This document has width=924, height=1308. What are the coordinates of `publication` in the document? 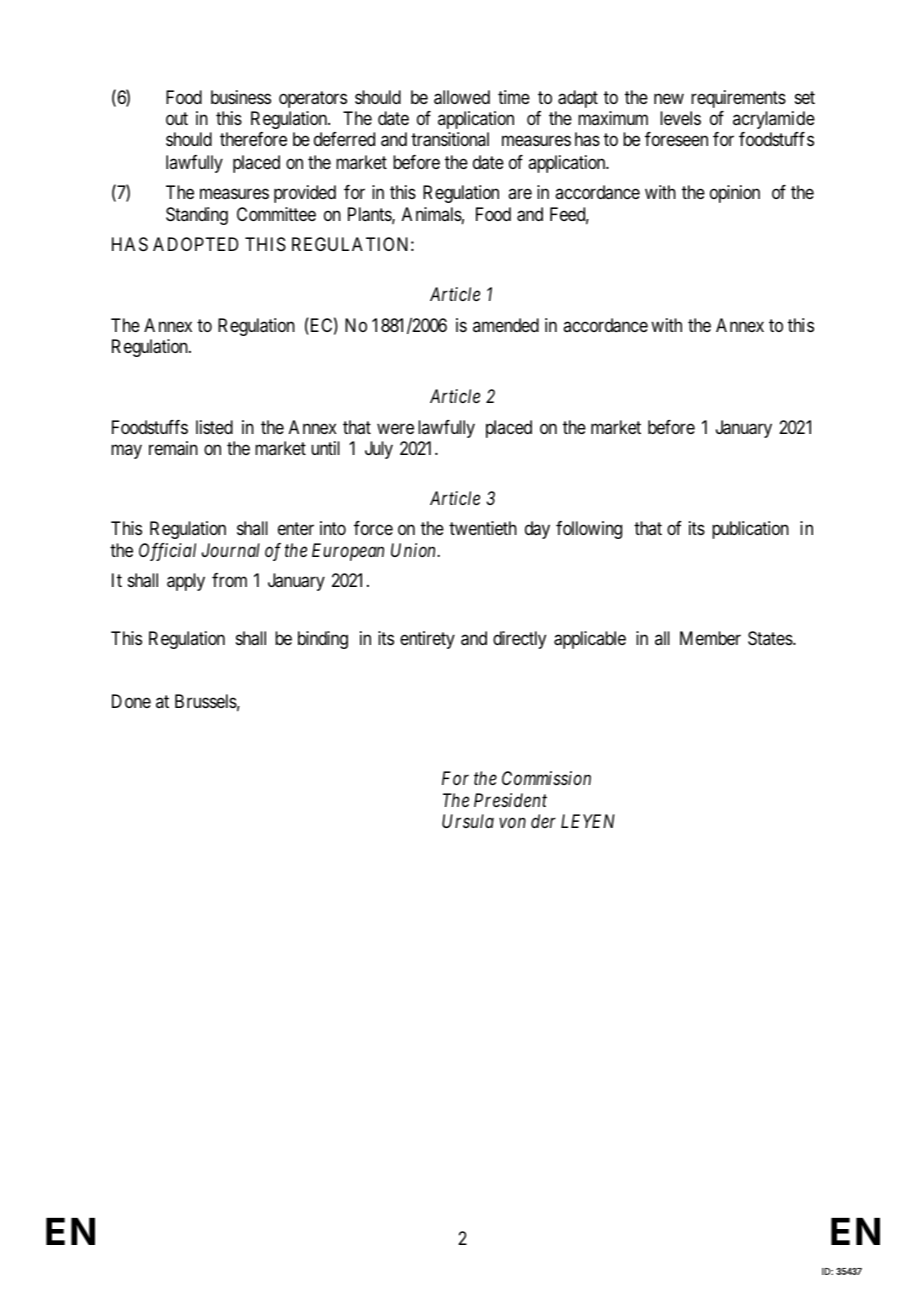 It's located at (750, 530).
